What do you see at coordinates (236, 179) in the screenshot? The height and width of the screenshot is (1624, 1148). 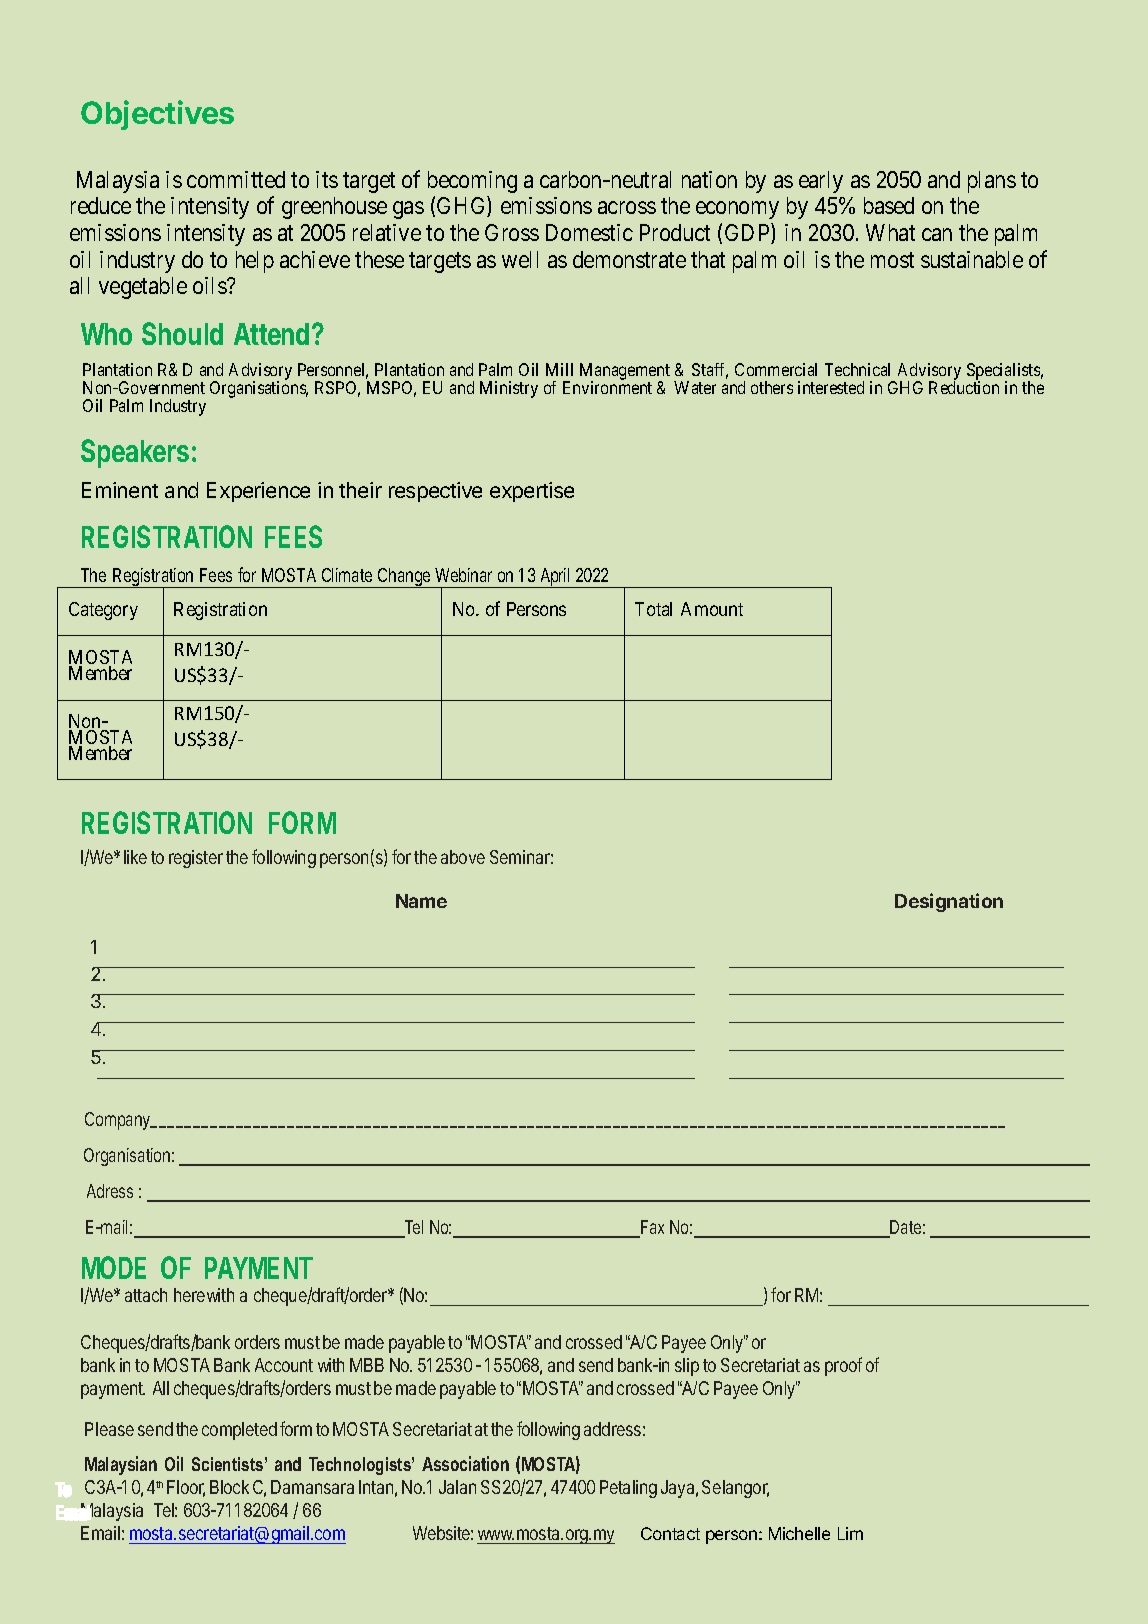 I see `committed` at bounding box center [236, 179].
